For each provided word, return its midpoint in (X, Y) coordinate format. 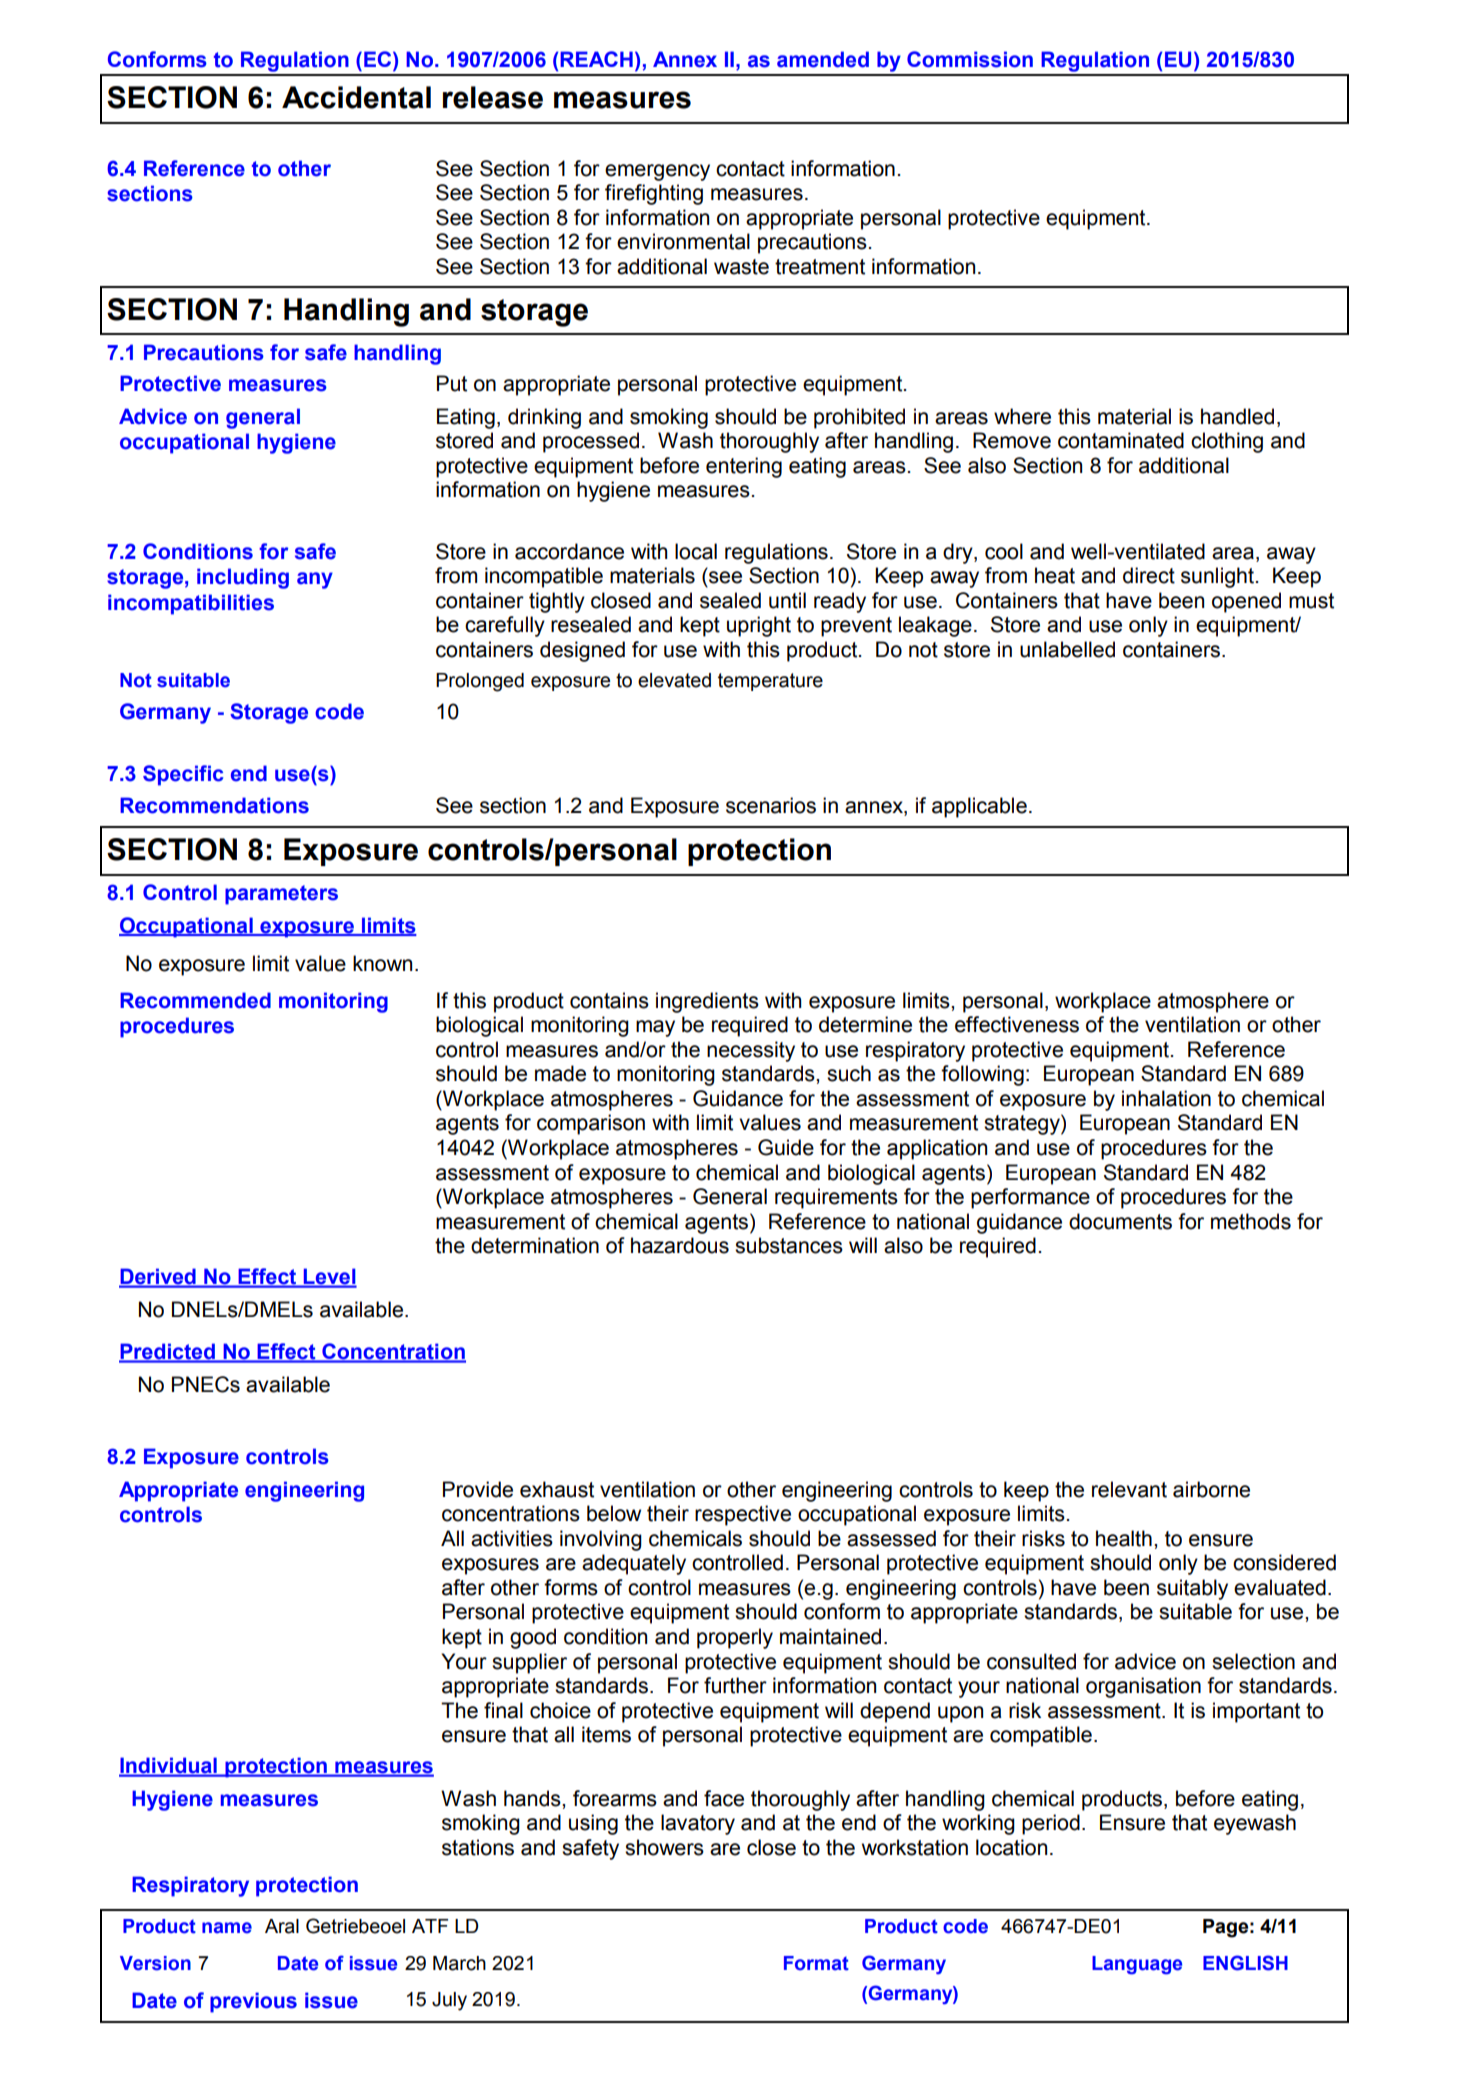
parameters (281, 895)
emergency (657, 172)
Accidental (356, 97)
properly (735, 1638)
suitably (1192, 1589)
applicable (979, 807)
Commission (970, 59)
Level (329, 1277)
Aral (282, 1926)
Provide (478, 1489)
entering (744, 467)
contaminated (1121, 440)
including (243, 578)
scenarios (771, 805)
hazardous (680, 1245)
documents (1120, 1221)
